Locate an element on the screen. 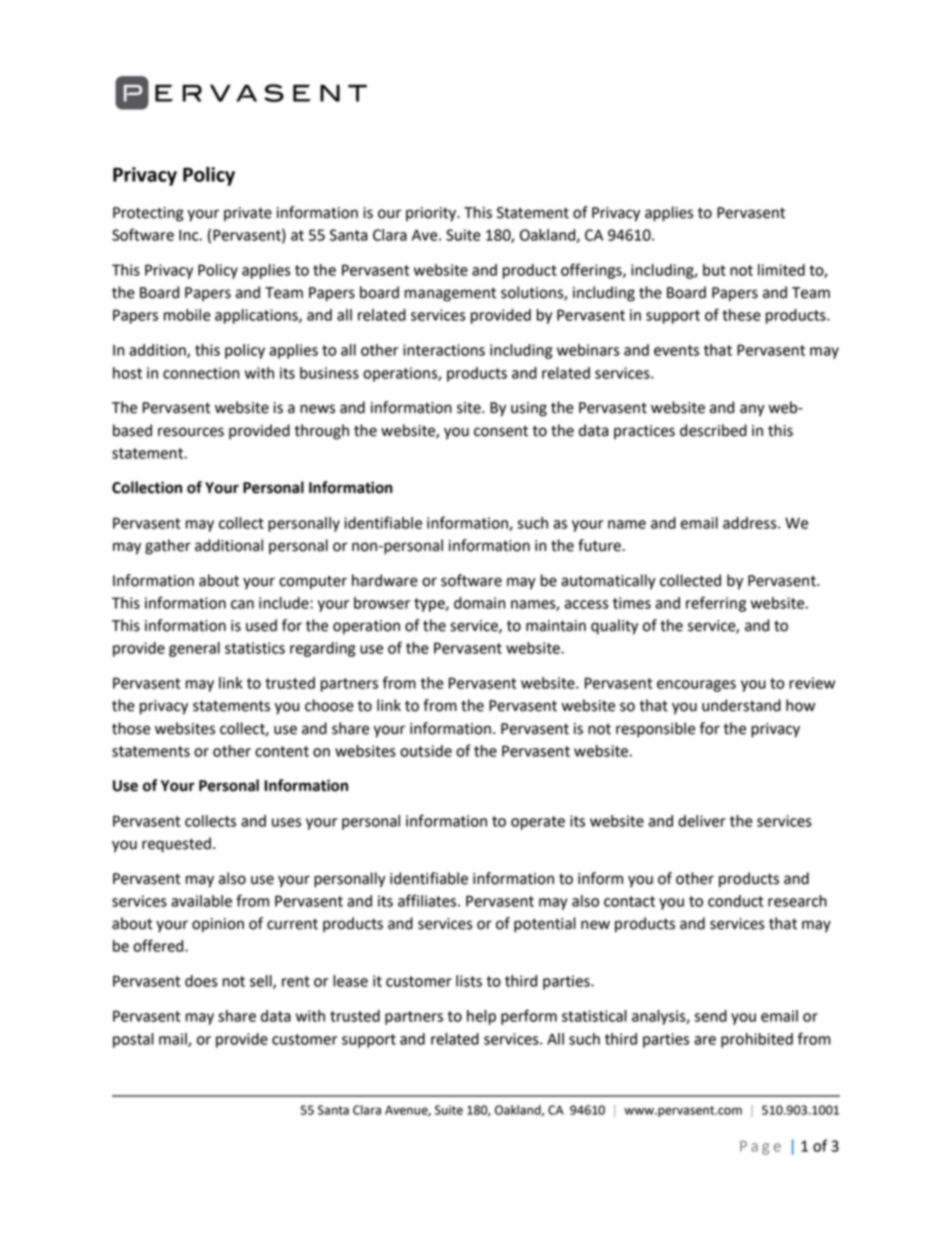 The height and width of the screenshot is (1233, 952). priority is located at coordinates (432, 214).
